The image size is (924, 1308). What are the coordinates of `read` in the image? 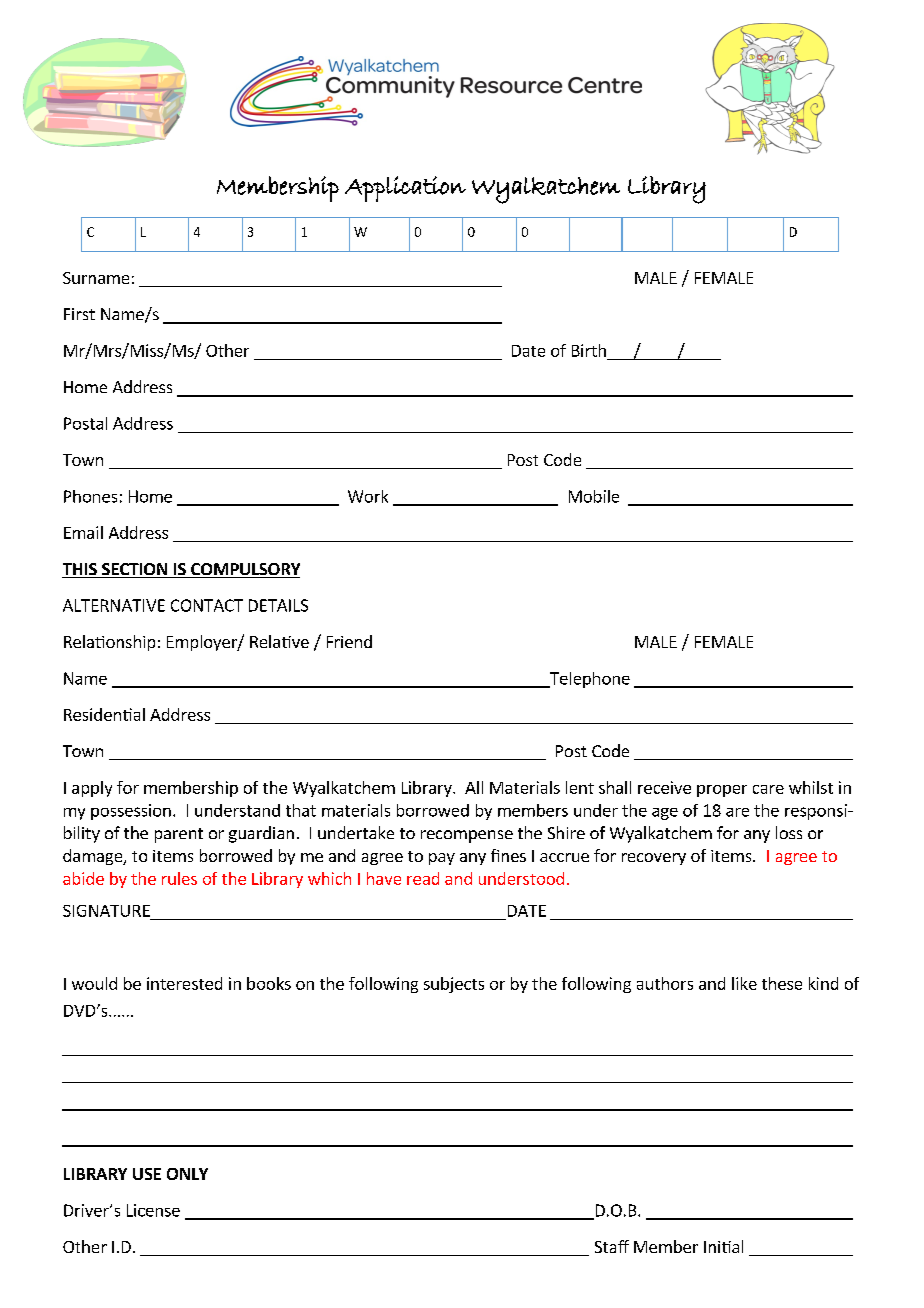 It's located at (423, 878).
